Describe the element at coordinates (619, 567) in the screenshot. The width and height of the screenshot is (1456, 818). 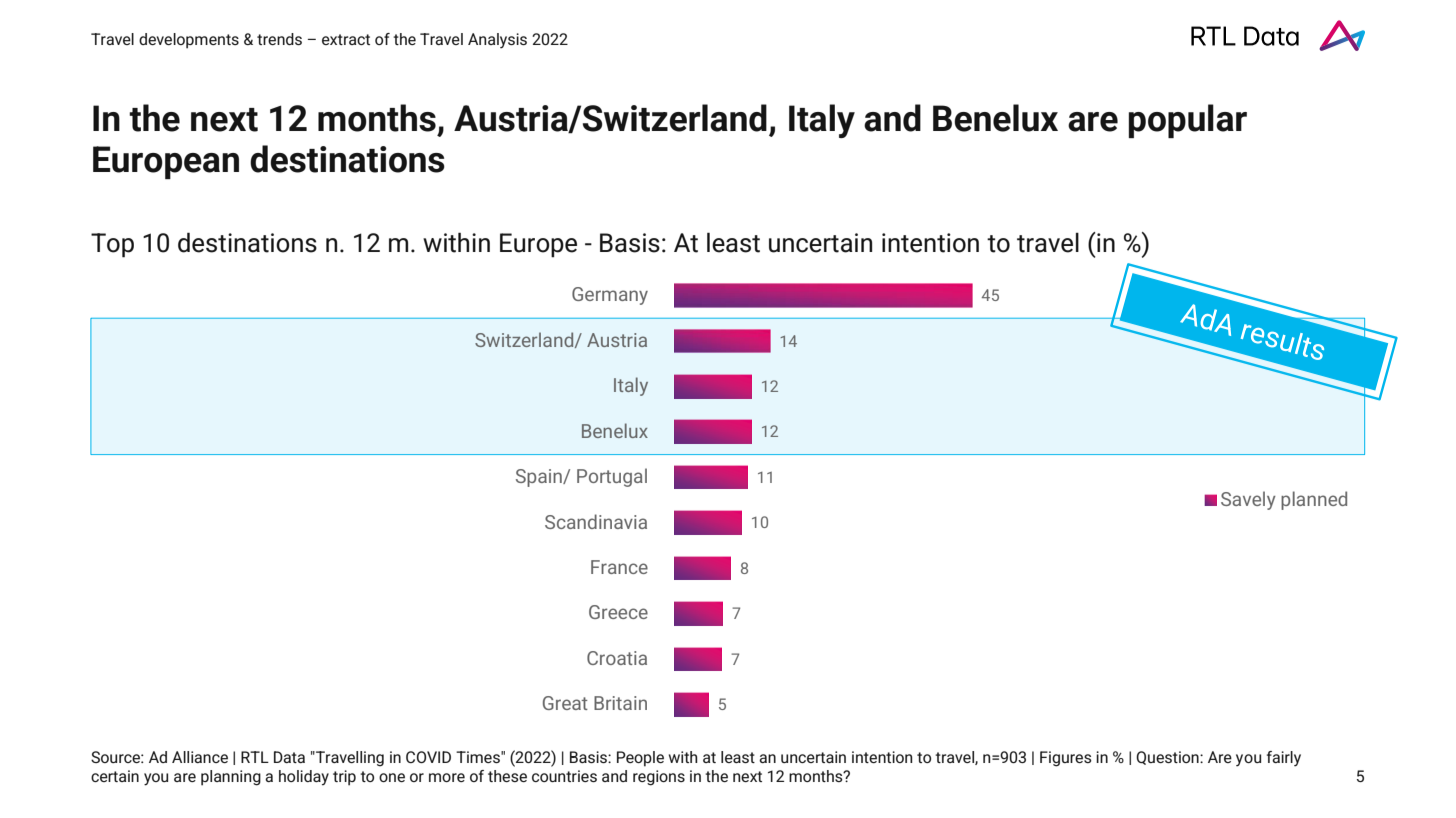
I see `France` at that location.
